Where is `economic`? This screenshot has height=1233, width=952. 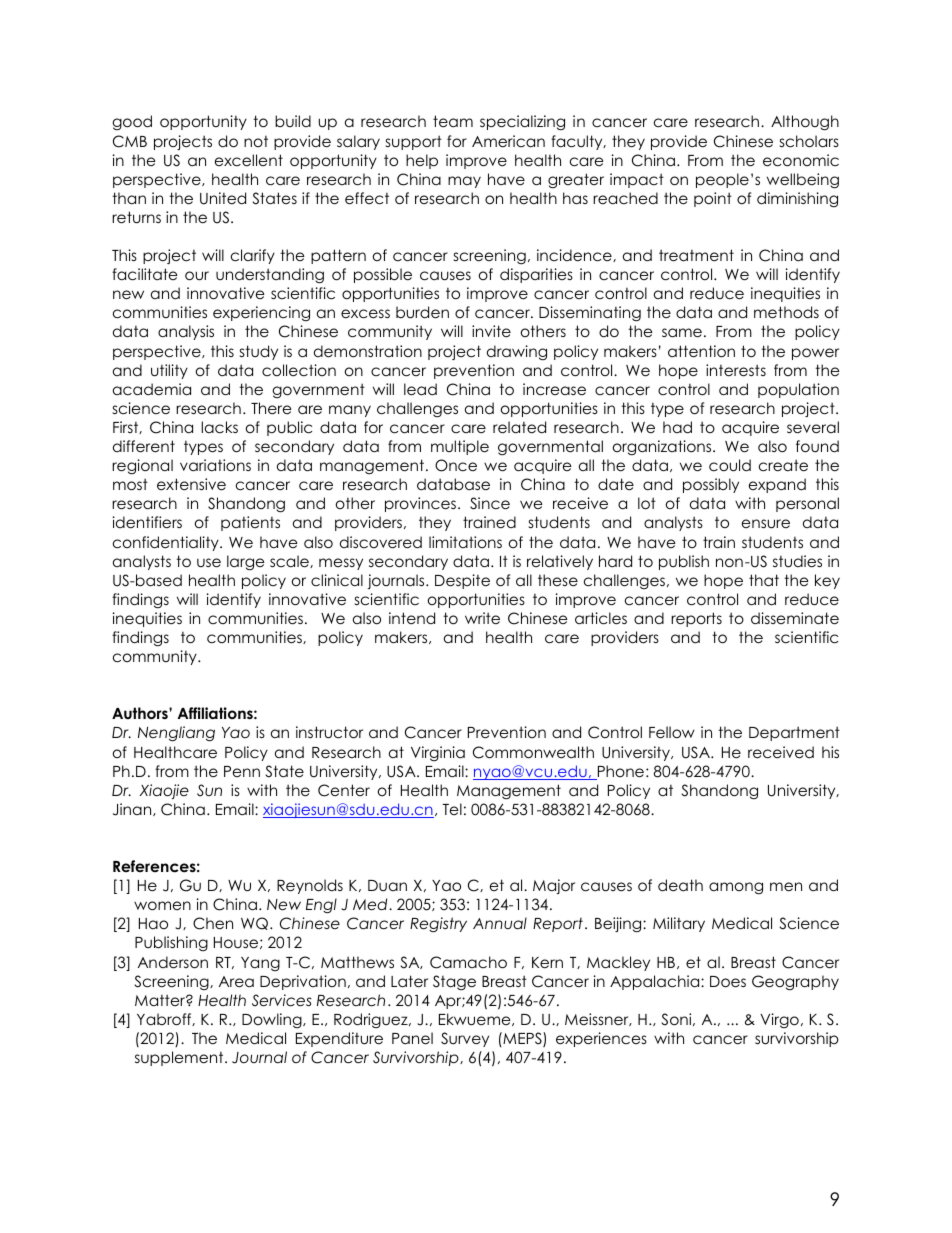
economic is located at coordinates (801, 160).
